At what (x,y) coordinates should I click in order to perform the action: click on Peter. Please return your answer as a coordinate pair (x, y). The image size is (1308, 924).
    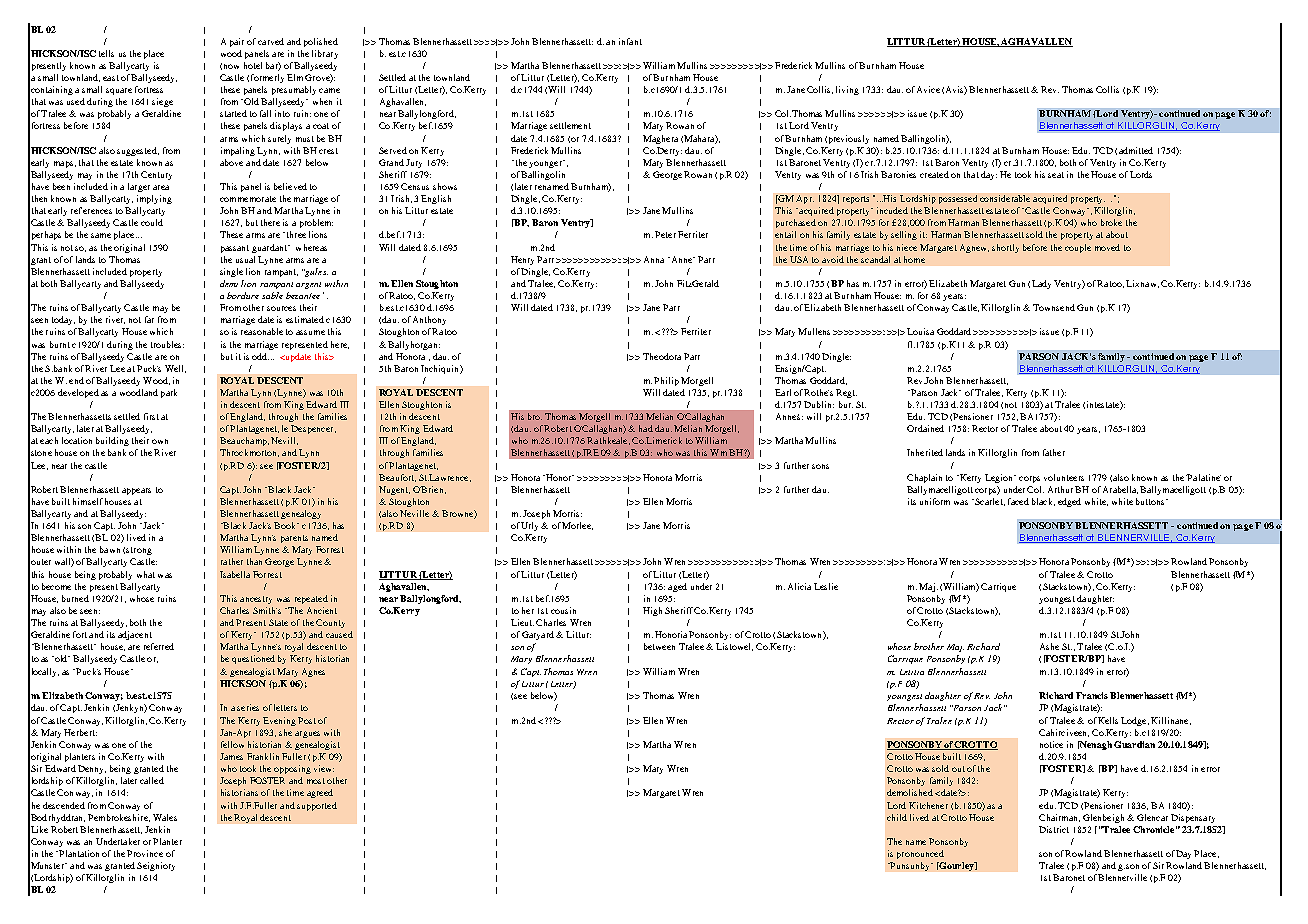
    Looking at the image, I should click on (665, 234).
